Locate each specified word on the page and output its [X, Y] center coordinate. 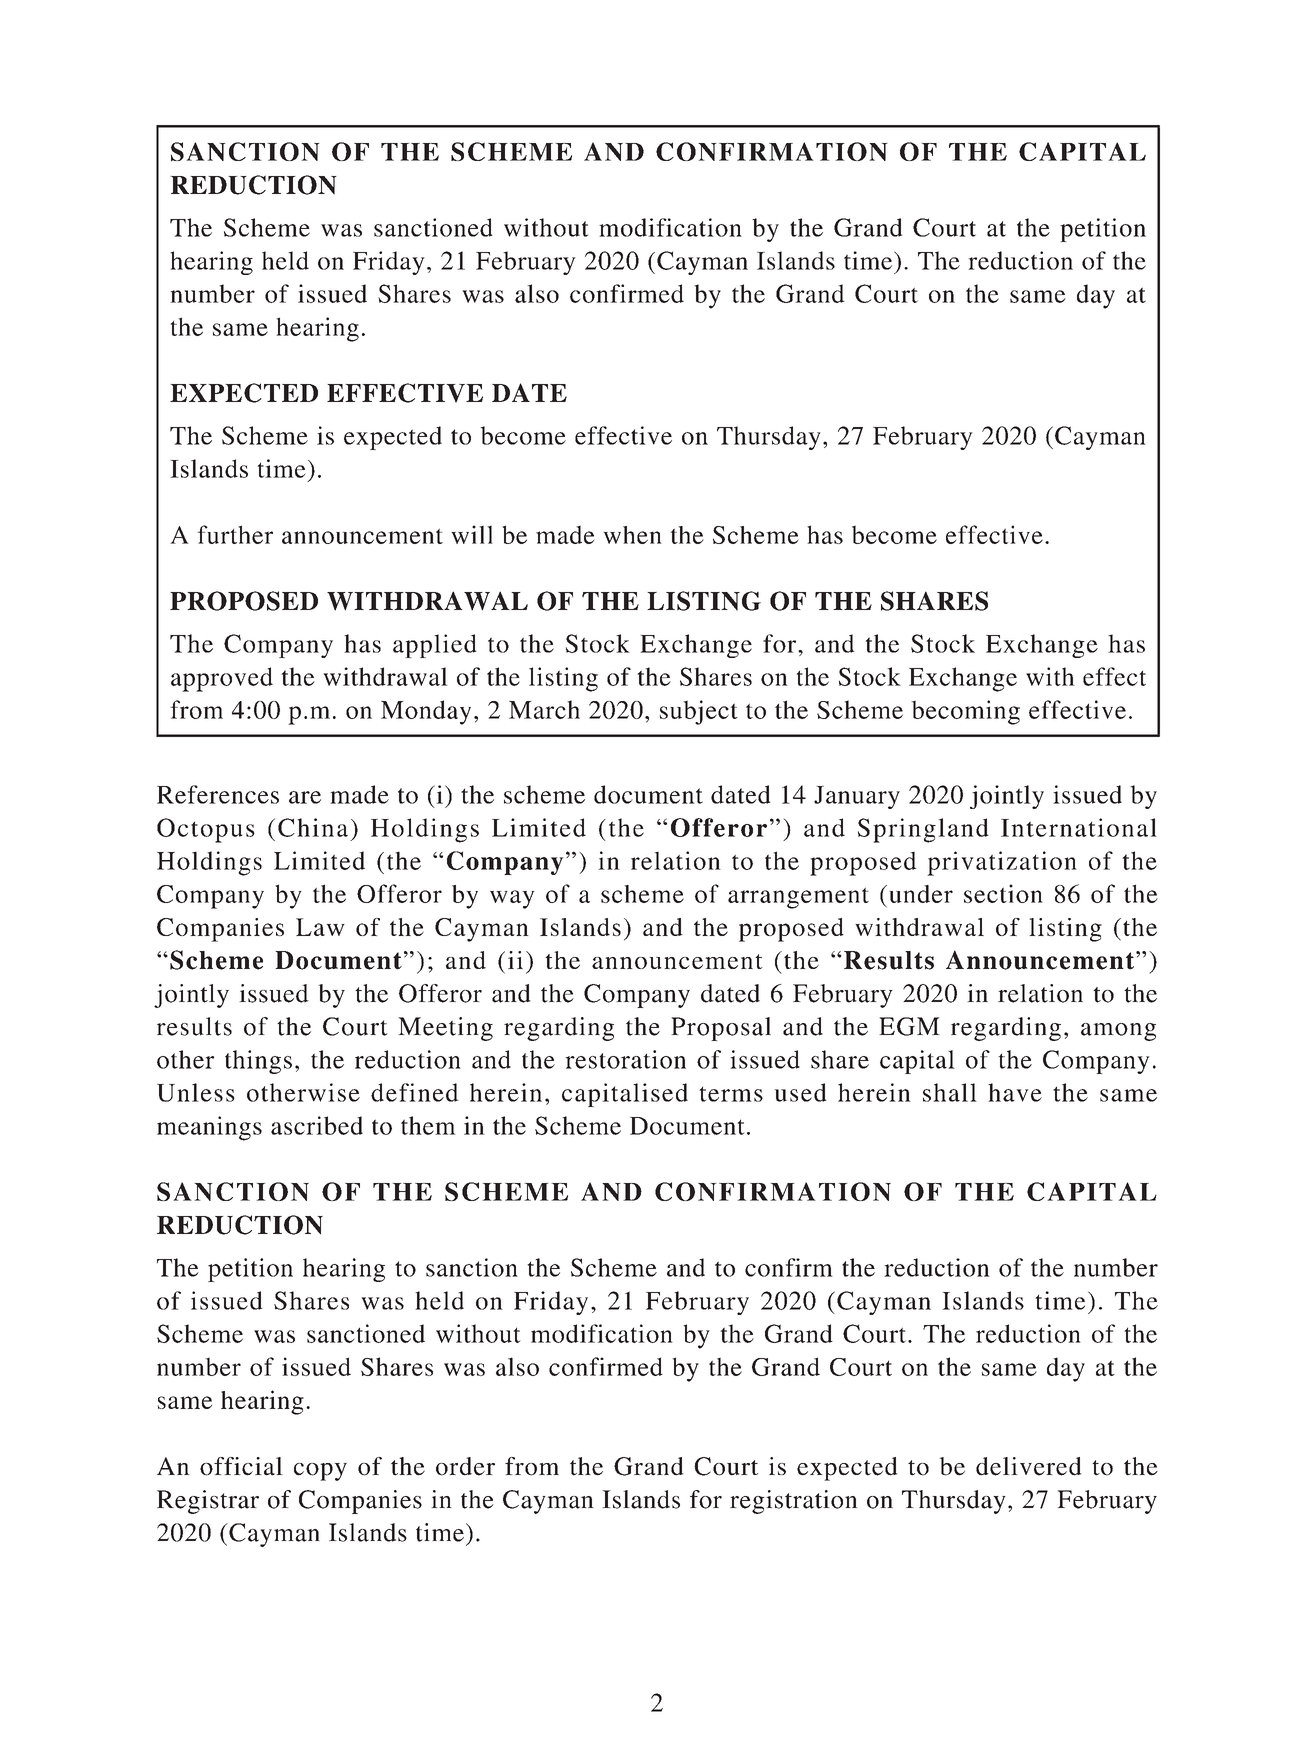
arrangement [798, 898]
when [632, 535]
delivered [1029, 1466]
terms [731, 1094]
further [235, 534]
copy [320, 1472]
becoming [965, 712]
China [313, 827]
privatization [1002, 863]
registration [794, 1502]
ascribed [317, 1125]
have [1015, 1092]
